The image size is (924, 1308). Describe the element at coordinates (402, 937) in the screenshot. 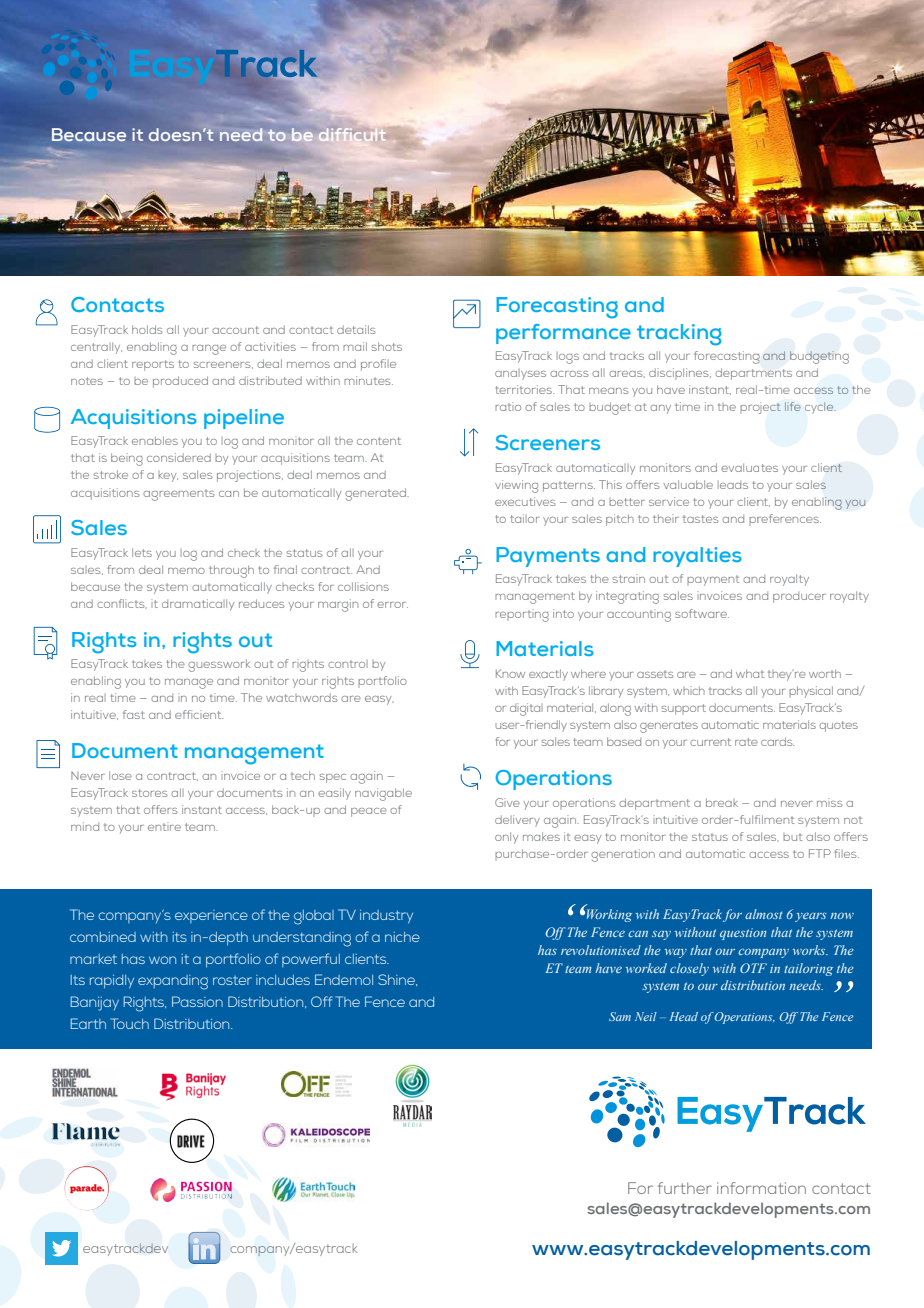

I see `niche` at that location.
